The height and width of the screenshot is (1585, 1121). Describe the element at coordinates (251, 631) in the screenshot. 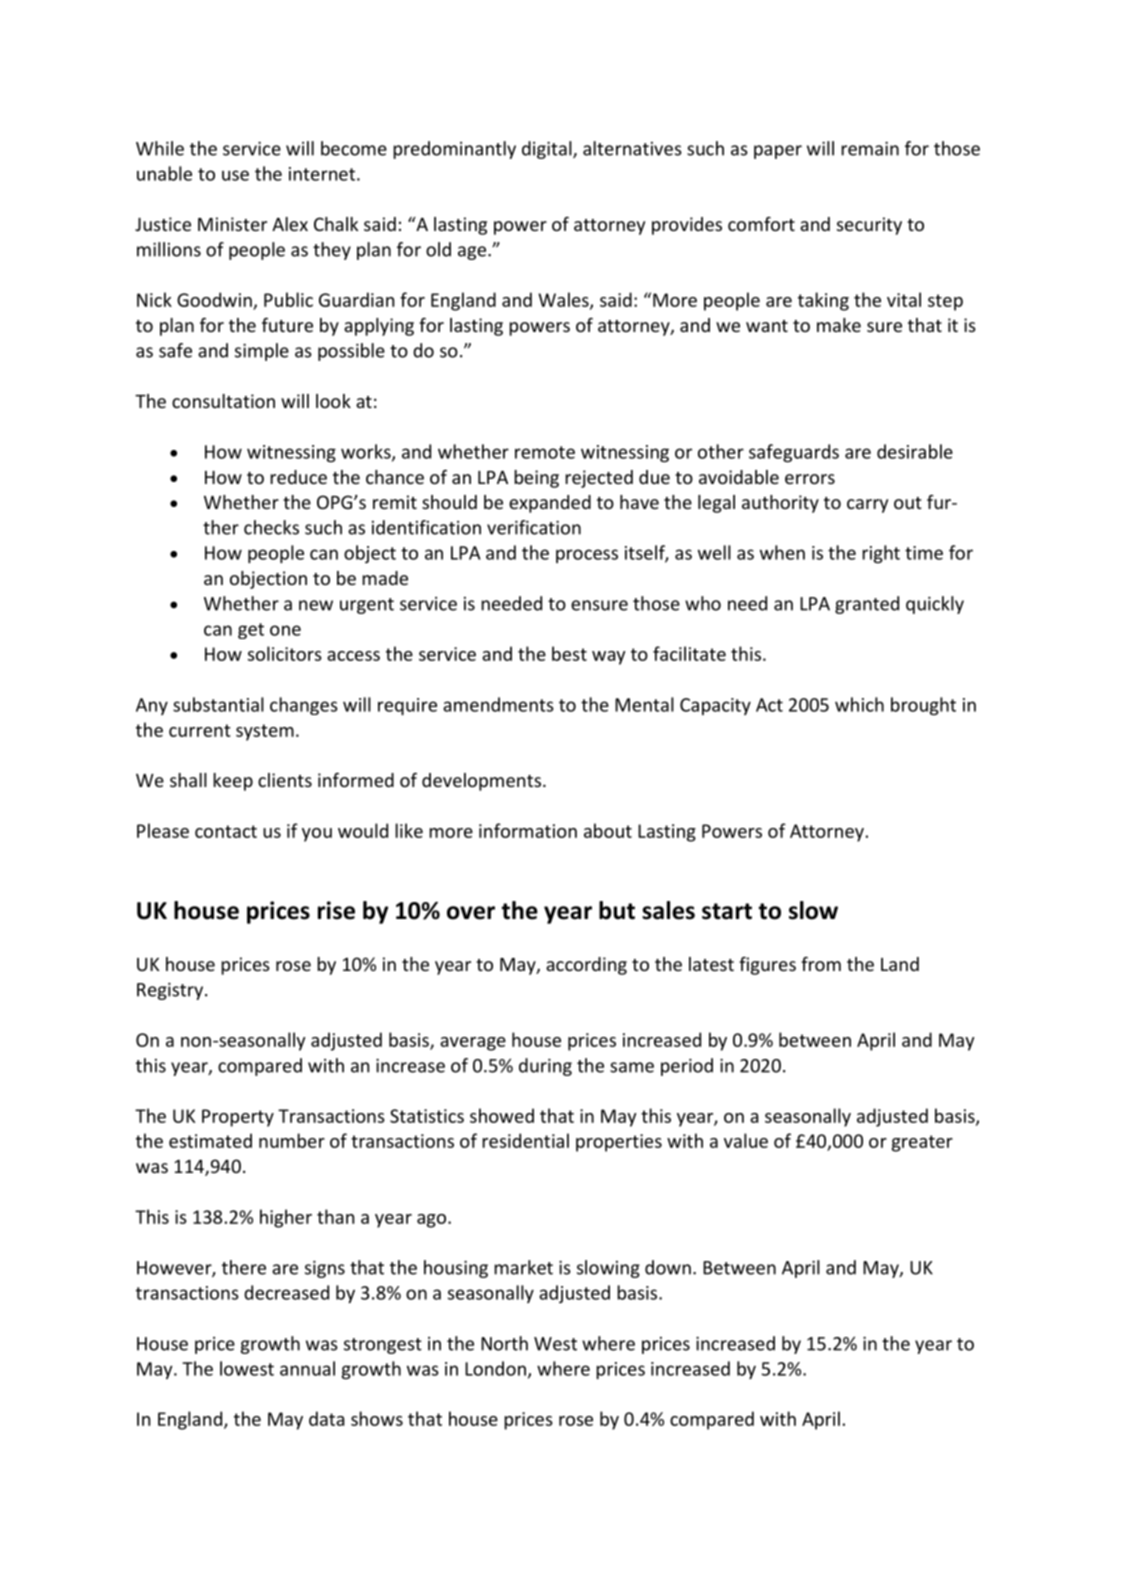

I see `get` at that location.
